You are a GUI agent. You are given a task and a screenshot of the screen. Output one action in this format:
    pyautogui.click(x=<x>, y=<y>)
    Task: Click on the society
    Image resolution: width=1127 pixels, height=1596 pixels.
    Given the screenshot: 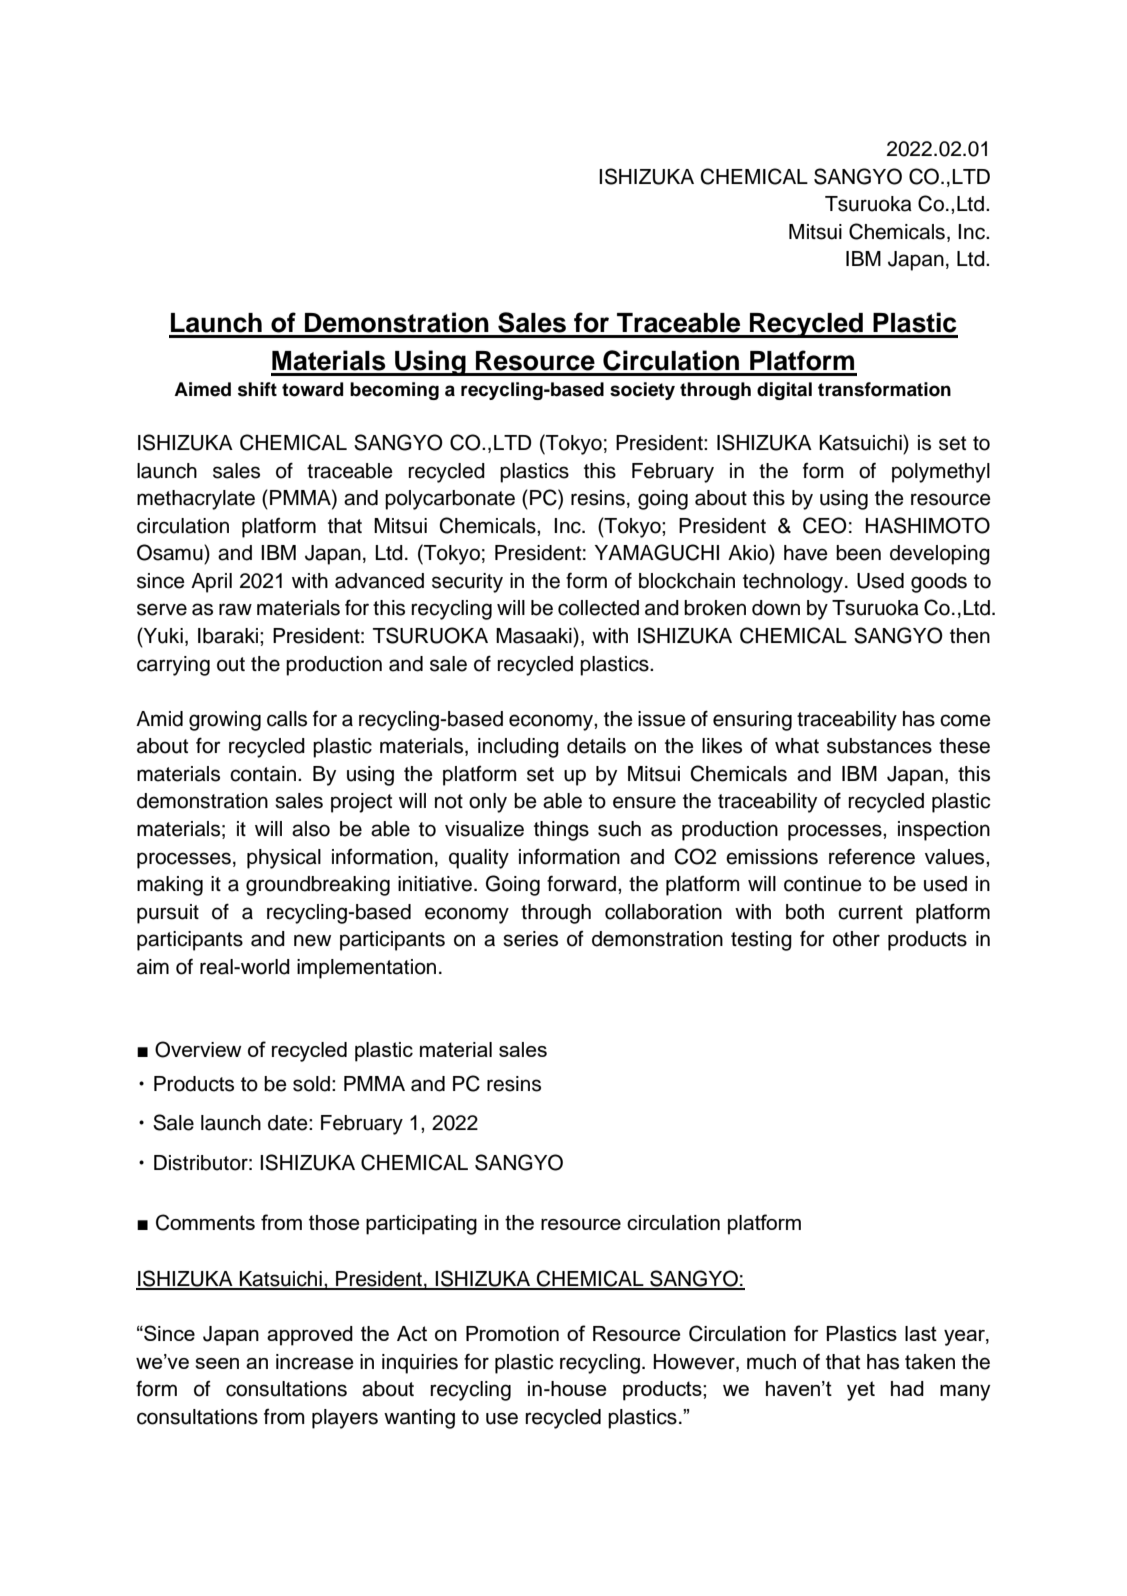 What is the action you would take?
    pyautogui.click(x=642, y=391)
